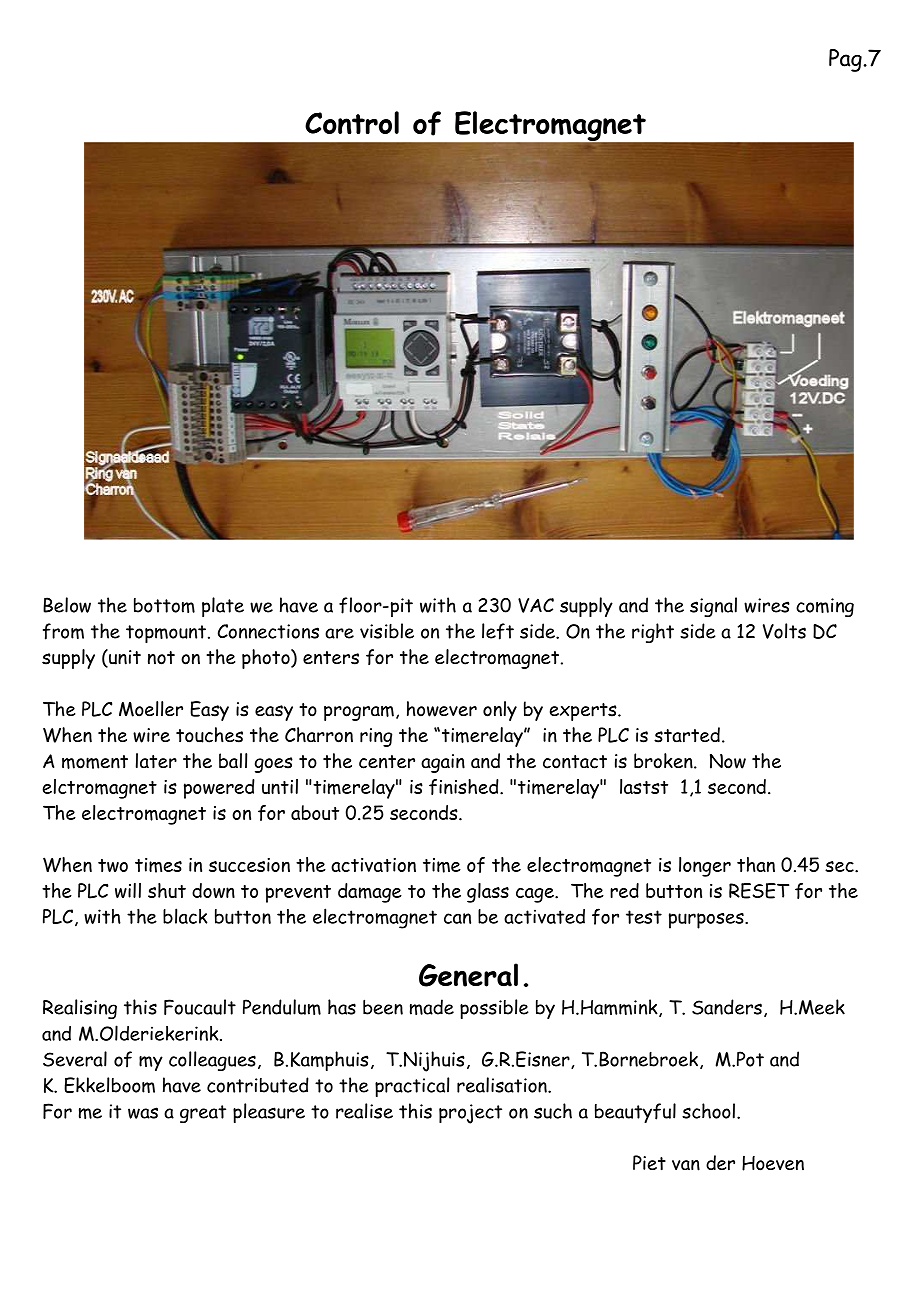 This document has height=1308, width=924. Describe the element at coordinates (352, 122) in the document. I see `Control` at that location.
